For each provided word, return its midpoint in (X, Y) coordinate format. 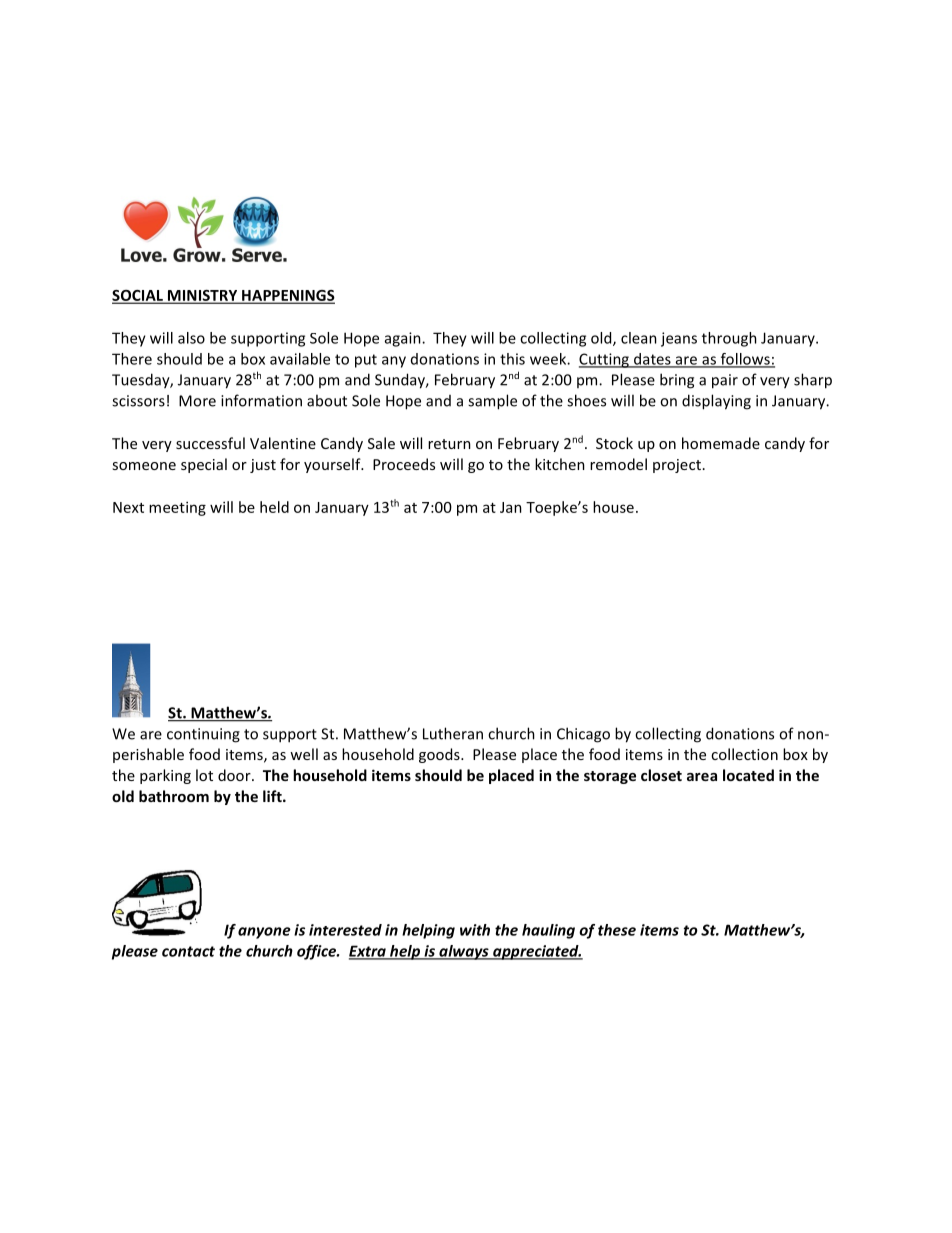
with (475, 930)
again (404, 339)
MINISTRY (203, 296)
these (617, 930)
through (729, 339)
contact (188, 951)
